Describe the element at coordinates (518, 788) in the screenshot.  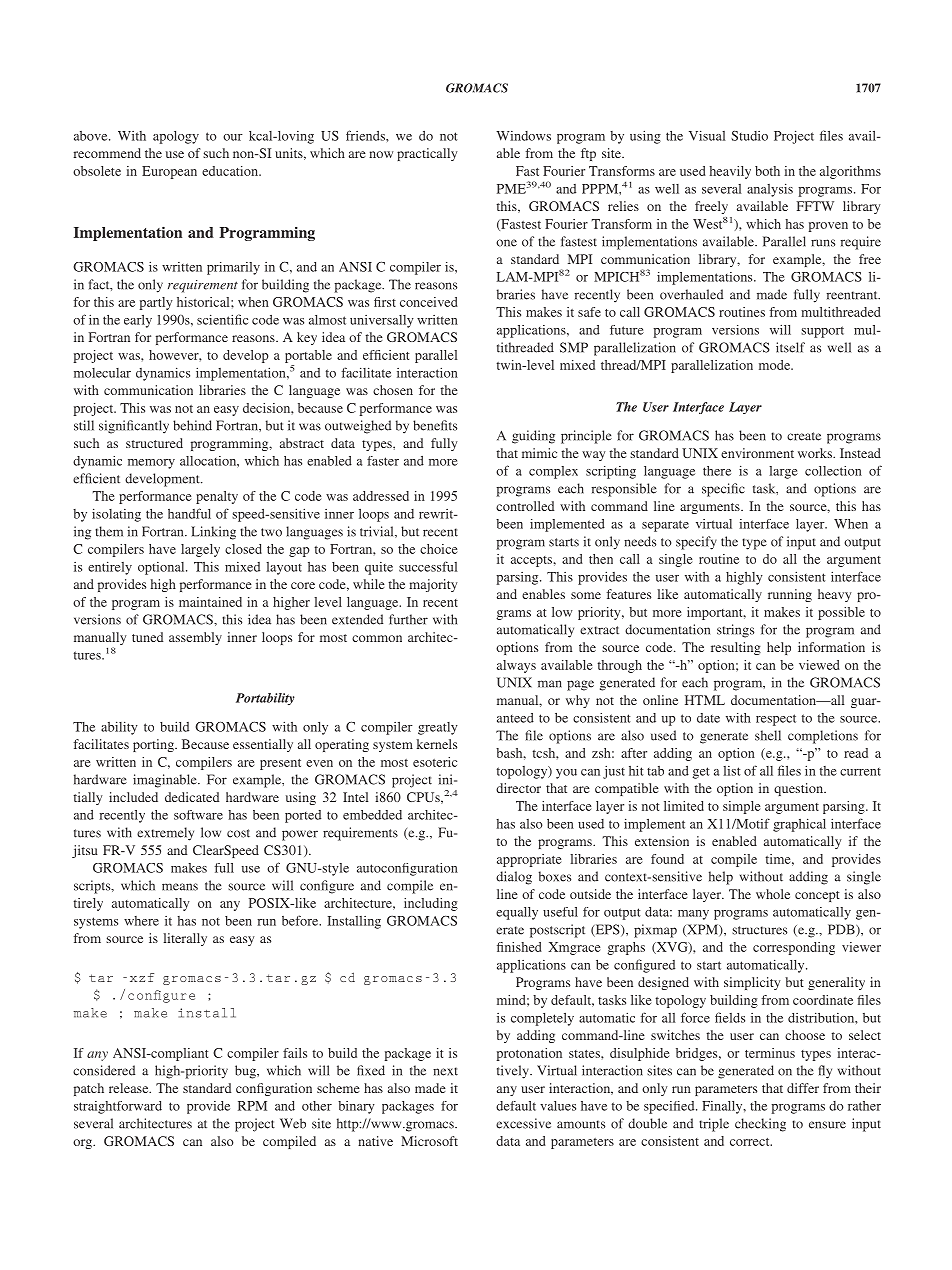
I see `director` at that location.
